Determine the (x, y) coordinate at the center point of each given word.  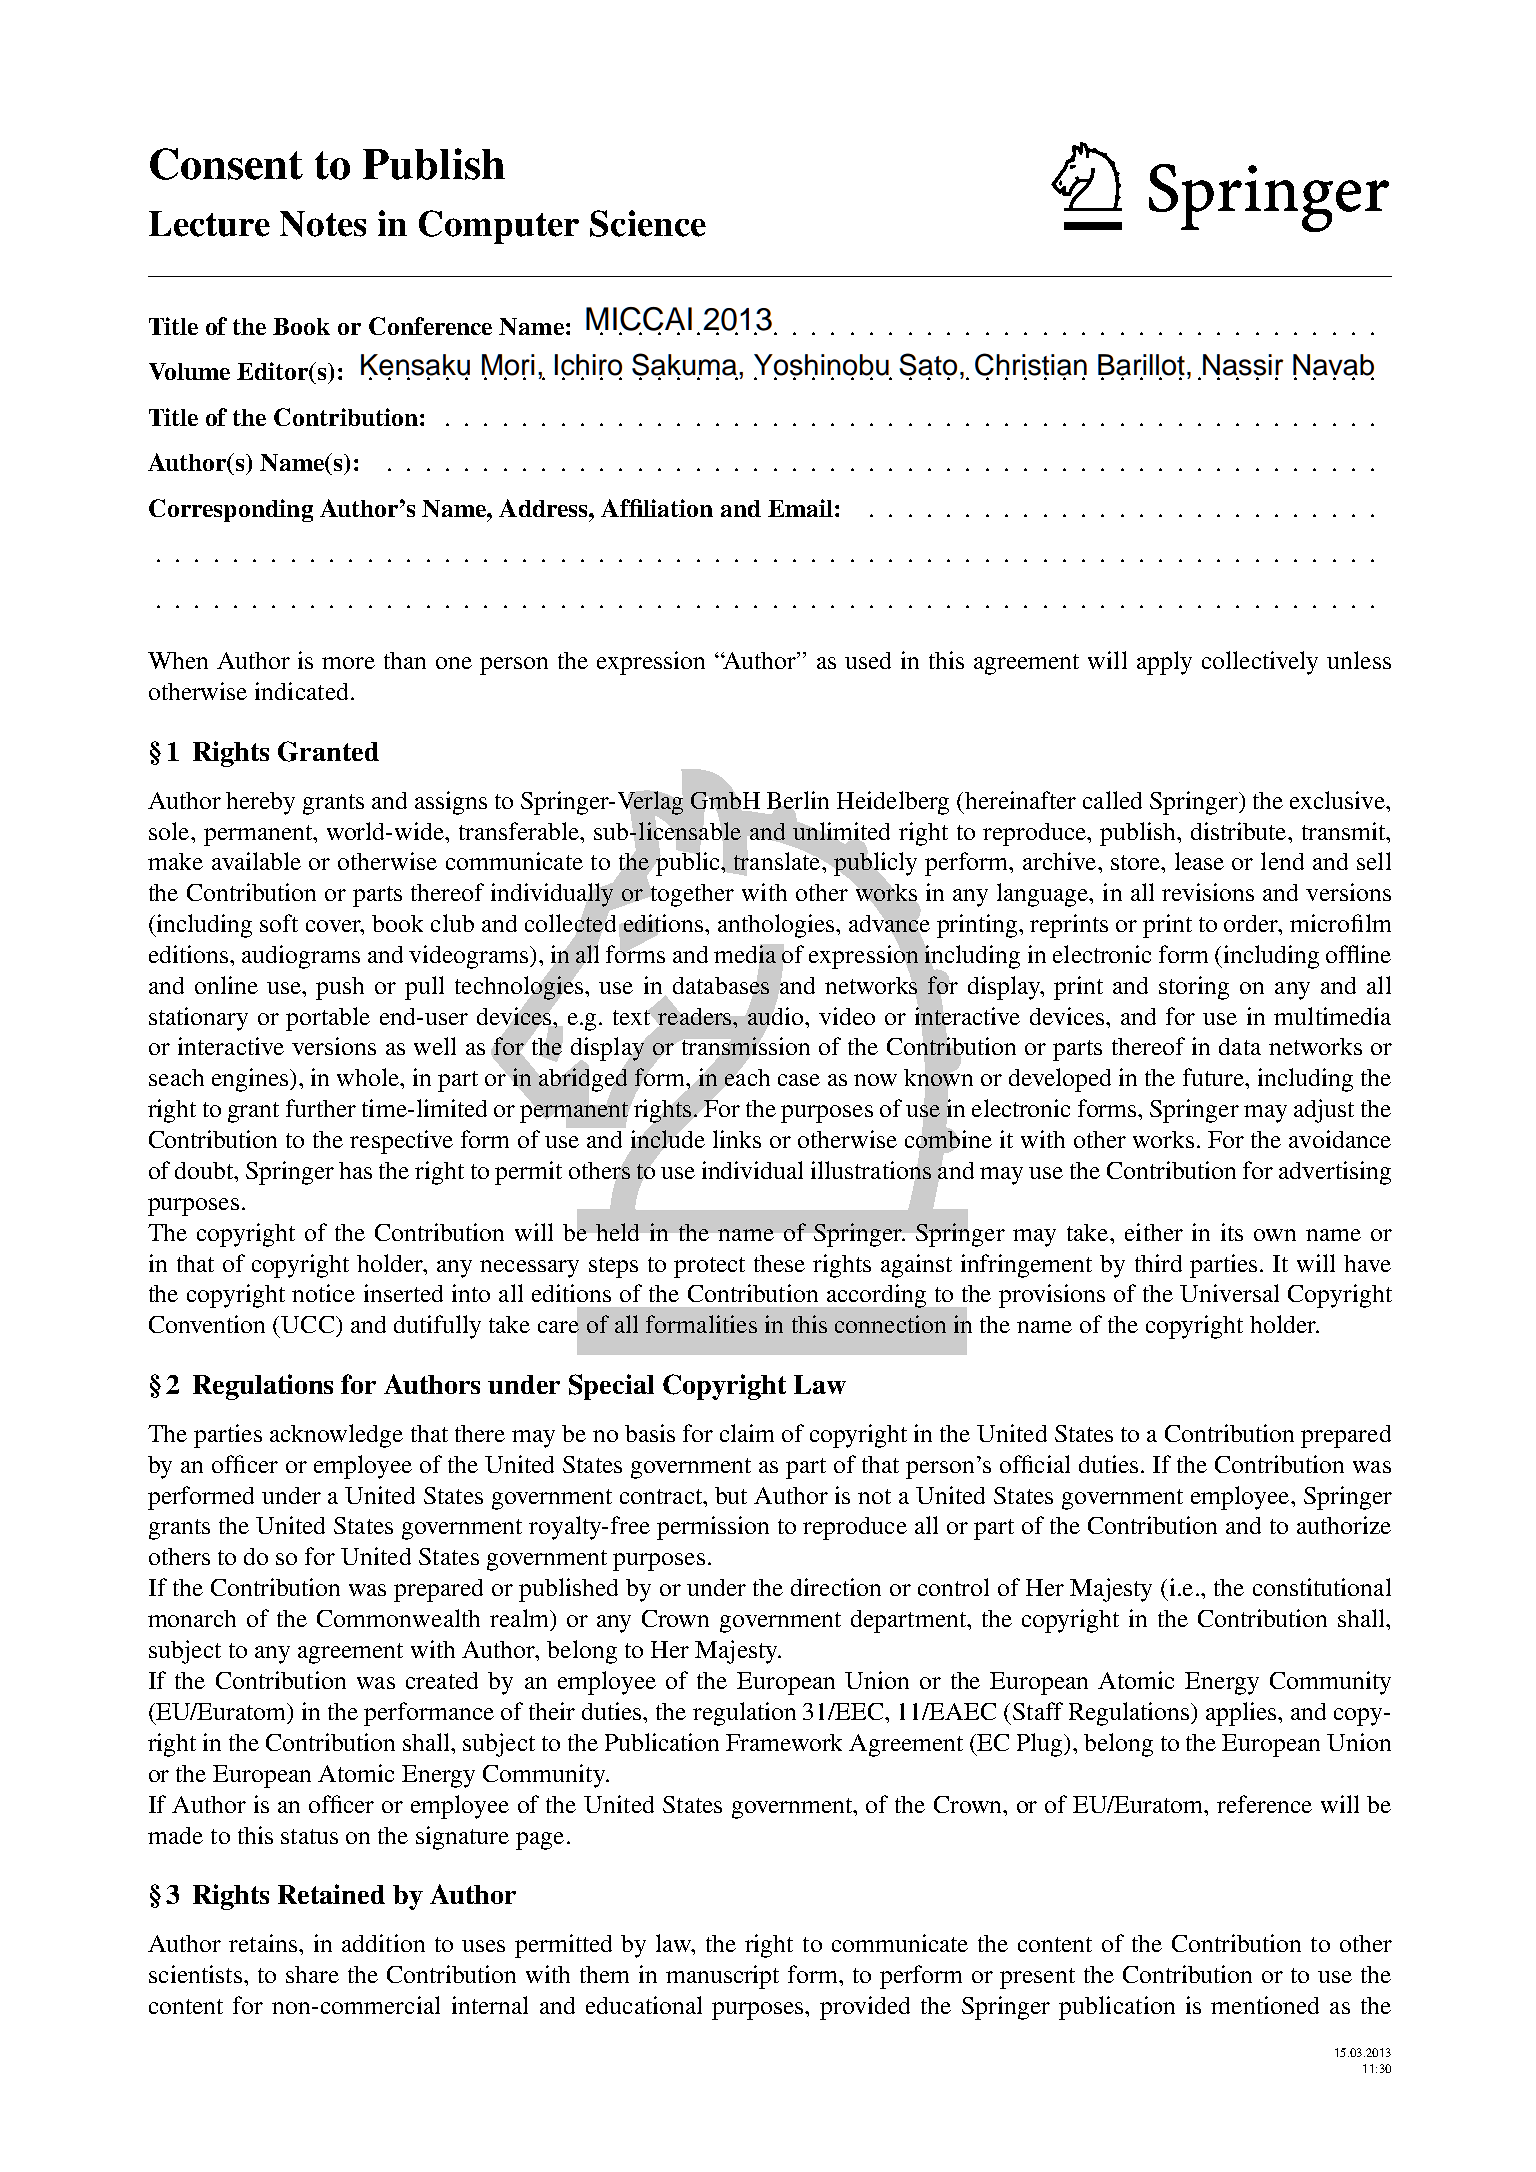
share (312, 1974)
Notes (323, 224)
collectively (1260, 663)
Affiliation (657, 508)
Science (648, 223)
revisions (1208, 892)
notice (323, 1293)
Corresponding (231, 510)
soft (279, 923)
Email (800, 508)
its (1232, 1232)
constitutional (1322, 1587)
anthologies (777, 926)
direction (836, 1587)
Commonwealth (398, 1618)
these (779, 1263)
